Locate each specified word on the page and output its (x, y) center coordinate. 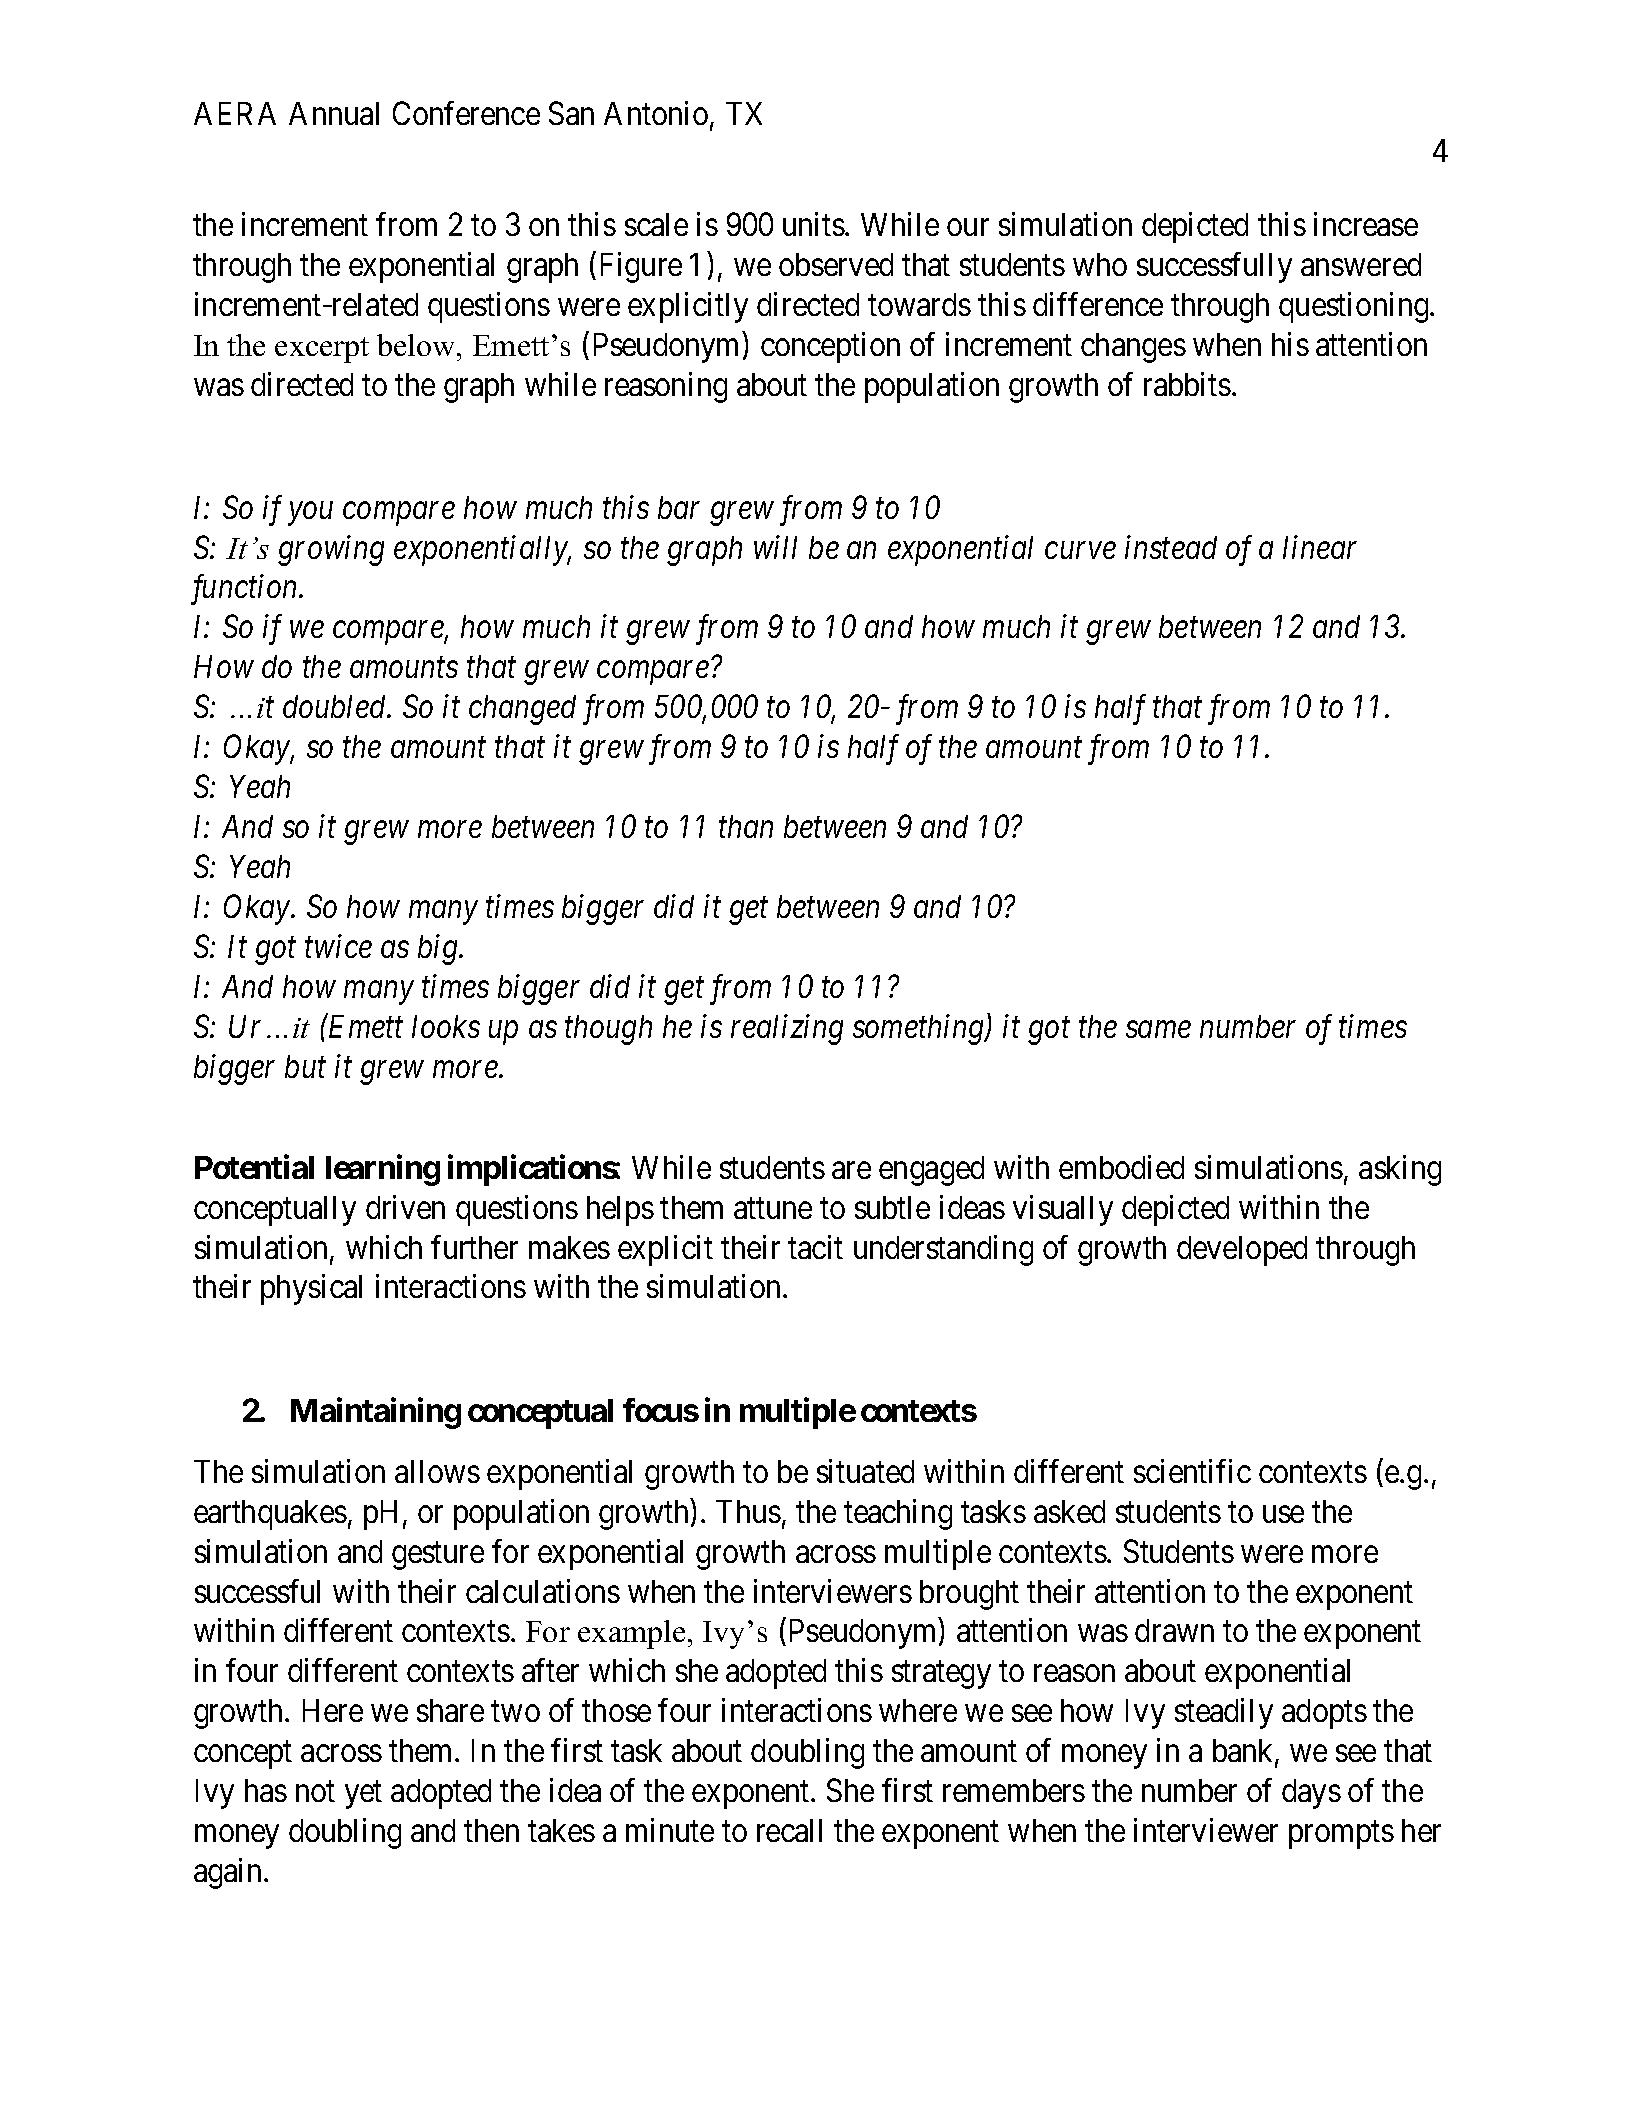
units (814, 224)
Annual (334, 113)
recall (789, 1830)
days (1311, 1794)
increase (1366, 224)
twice (338, 946)
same (1158, 1029)
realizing (787, 1029)
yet (363, 1795)
